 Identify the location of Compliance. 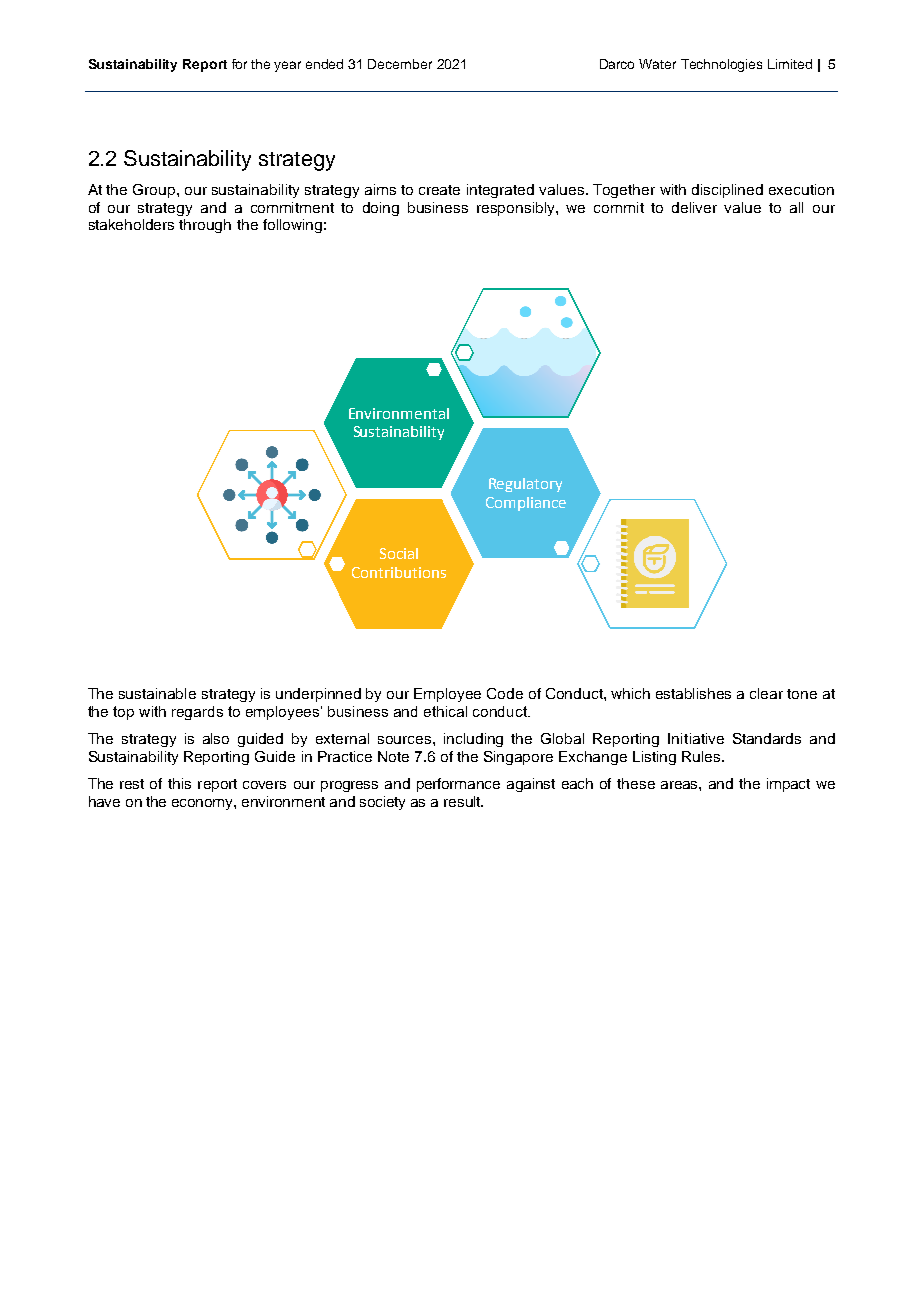
(526, 504).
